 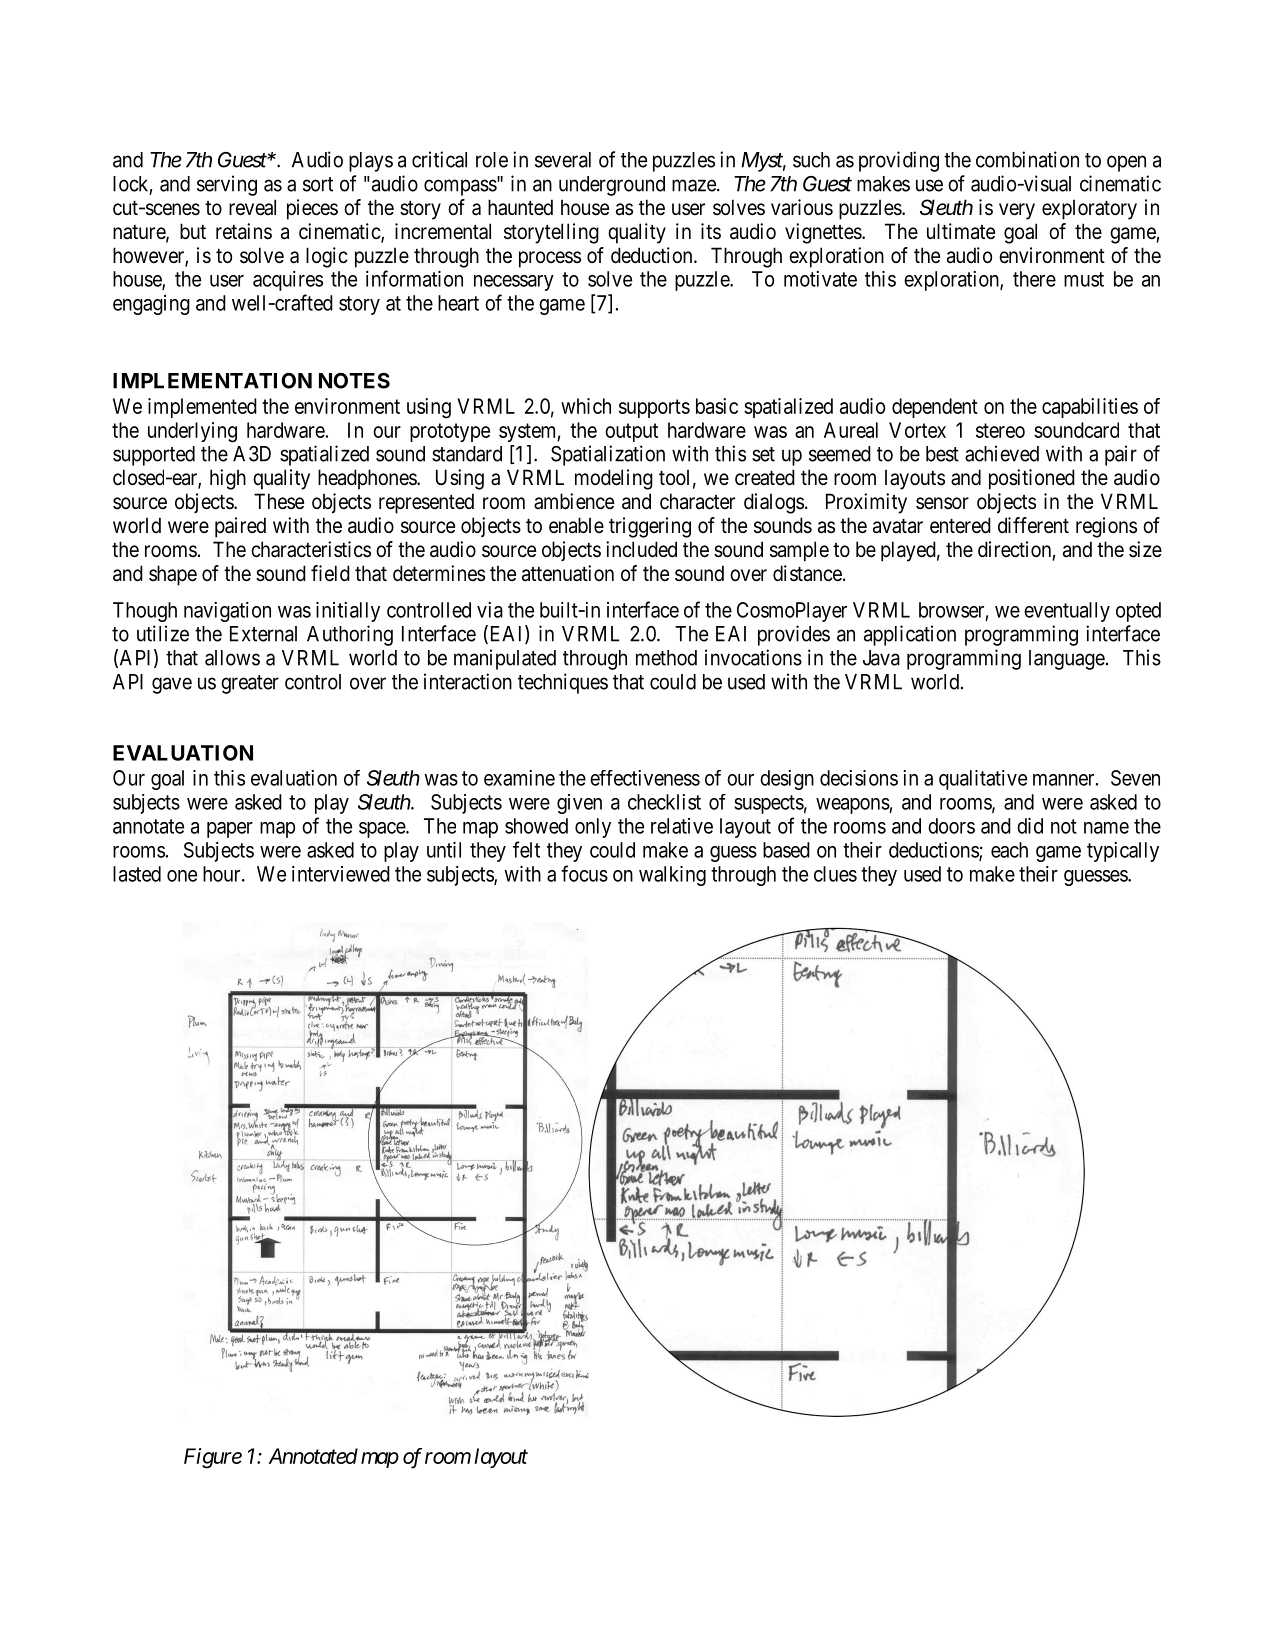 What do you see at coordinates (227, 185) in the document?
I see `serving` at bounding box center [227, 185].
